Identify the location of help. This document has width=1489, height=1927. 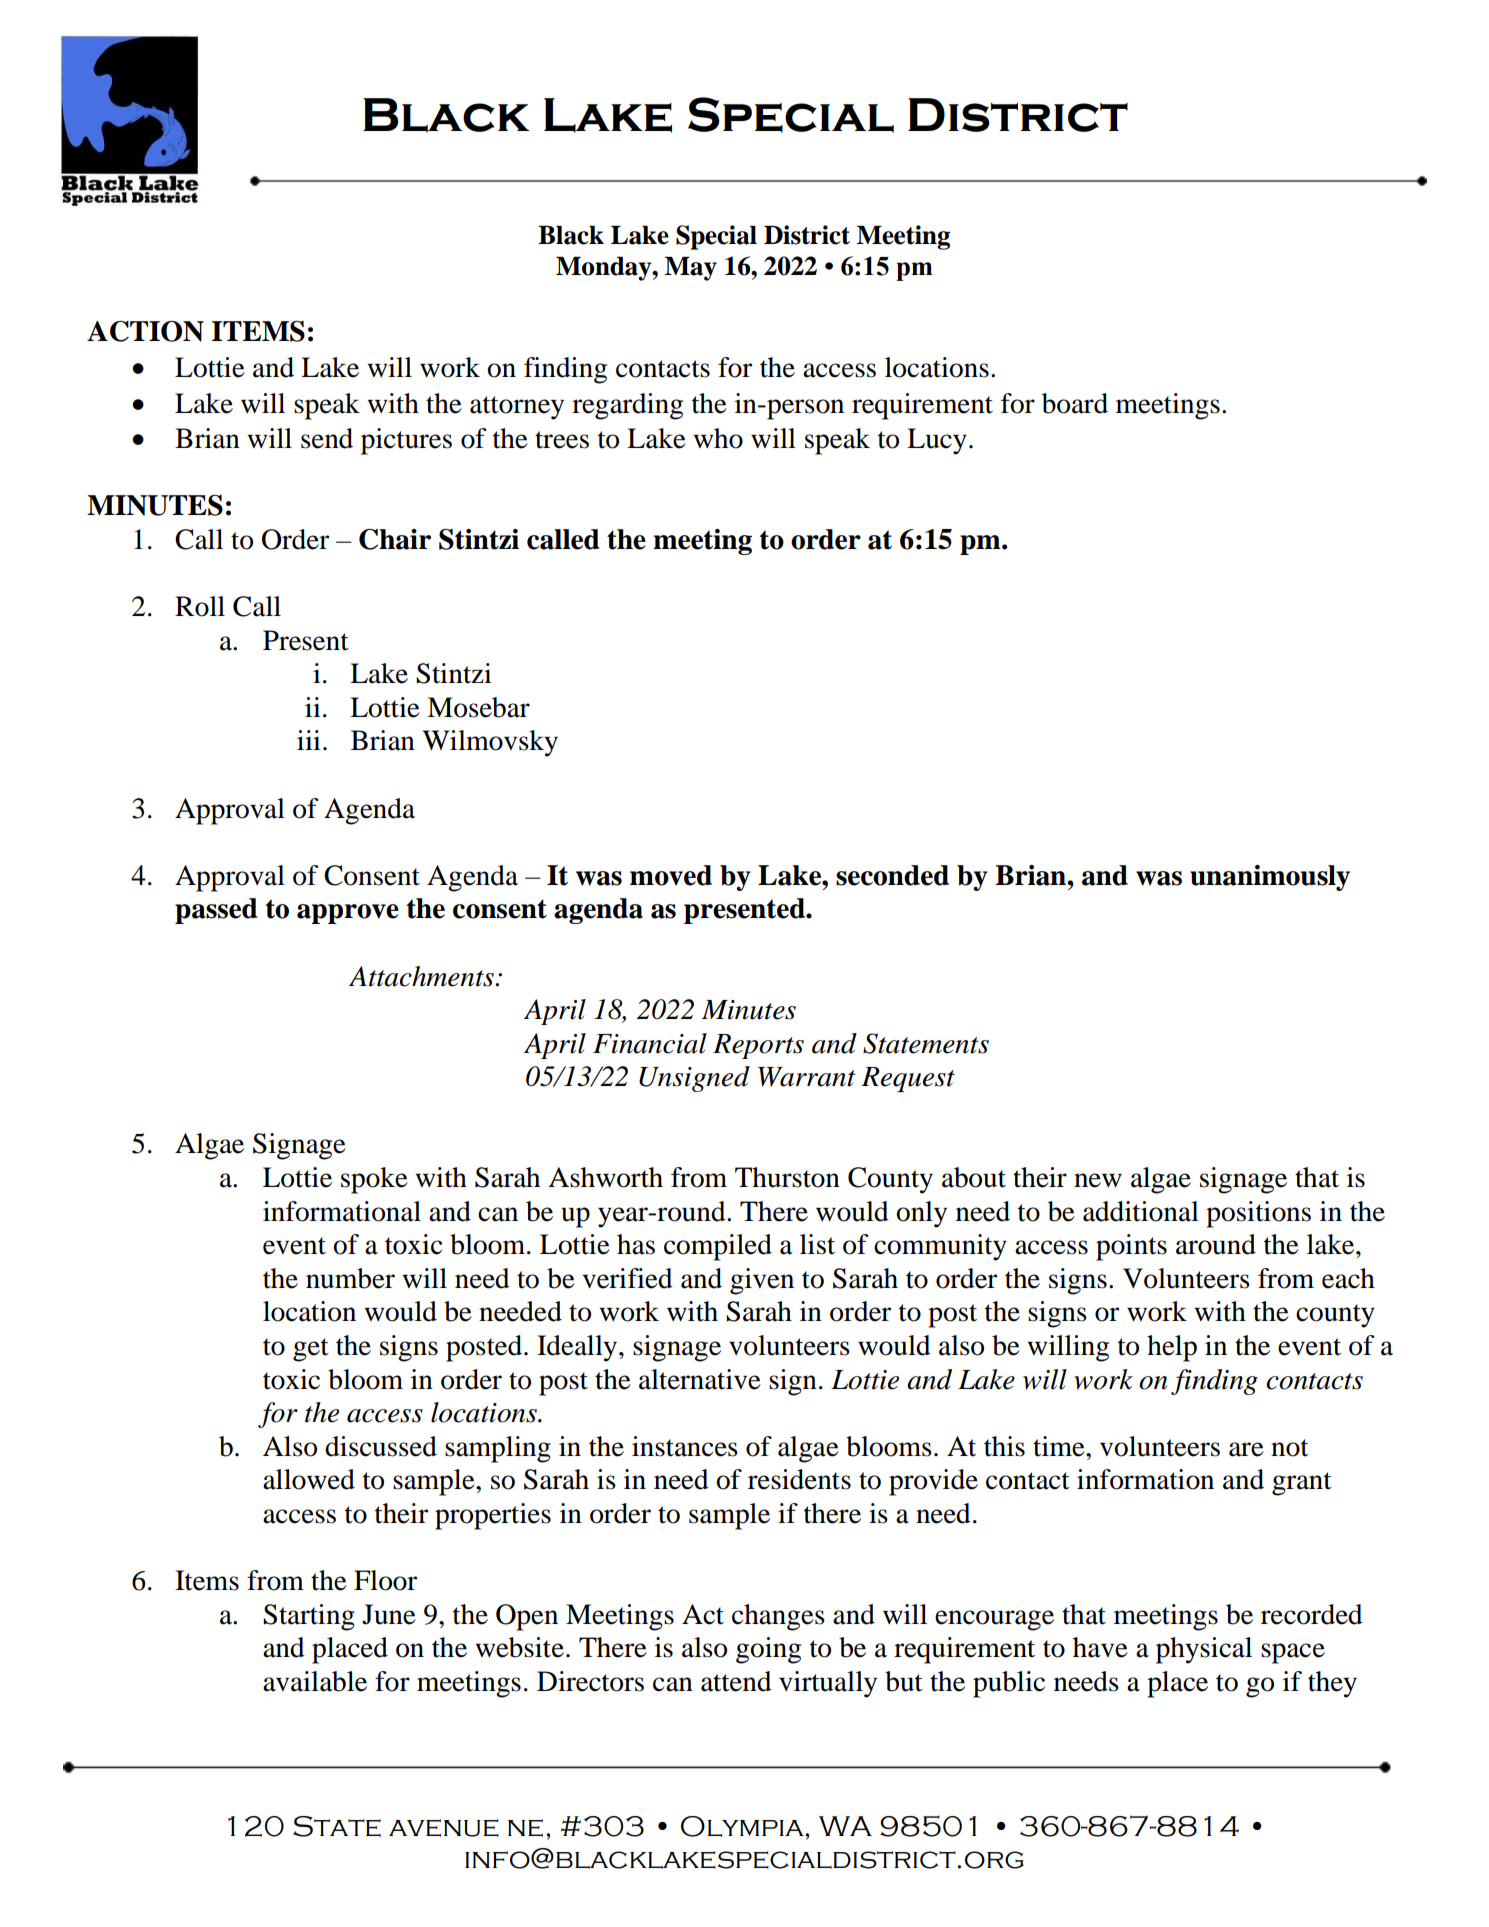
(1172, 1348).
